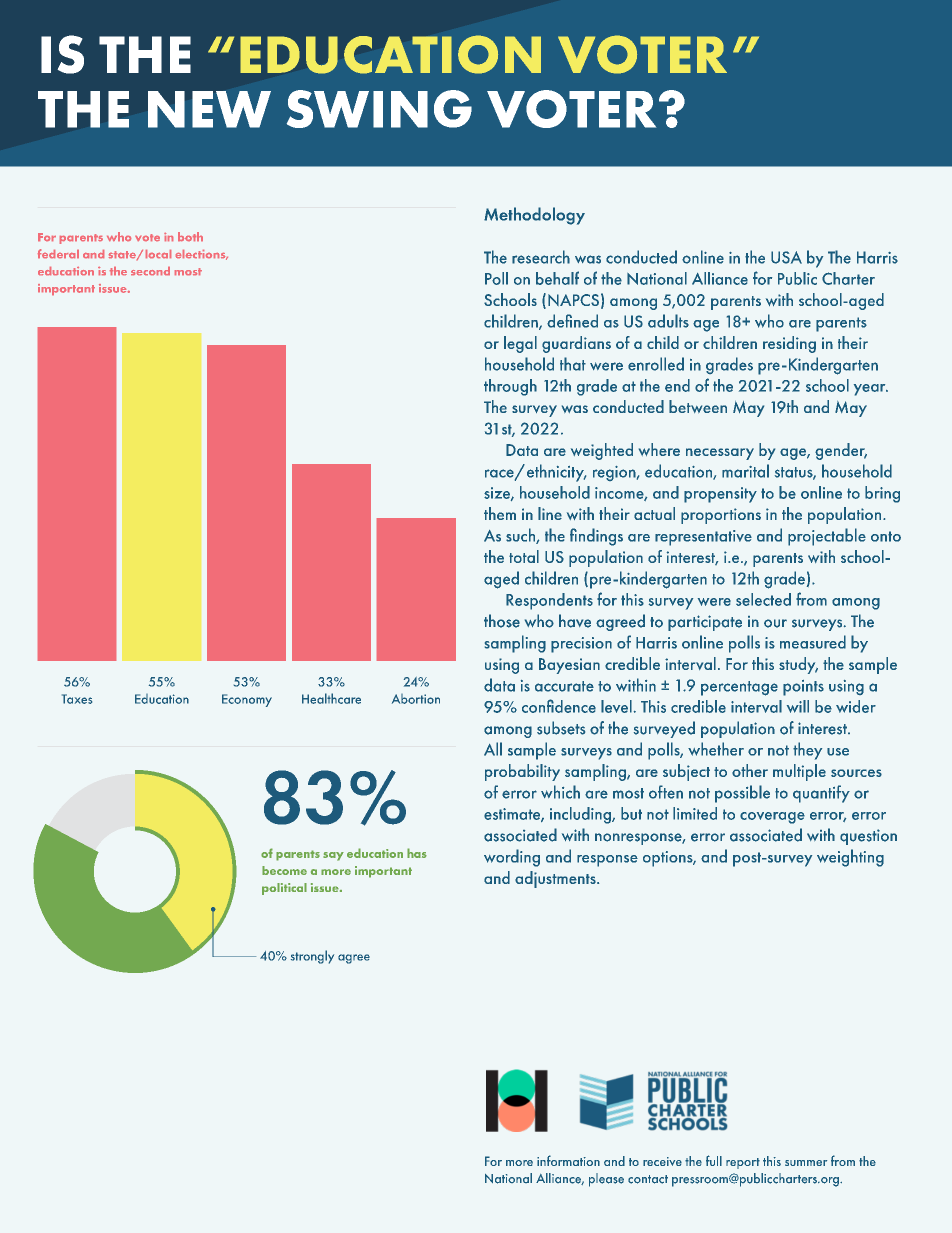 This screenshot has width=952, height=1233. Describe the element at coordinates (284, 889) in the screenshot. I see `political` at that location.
